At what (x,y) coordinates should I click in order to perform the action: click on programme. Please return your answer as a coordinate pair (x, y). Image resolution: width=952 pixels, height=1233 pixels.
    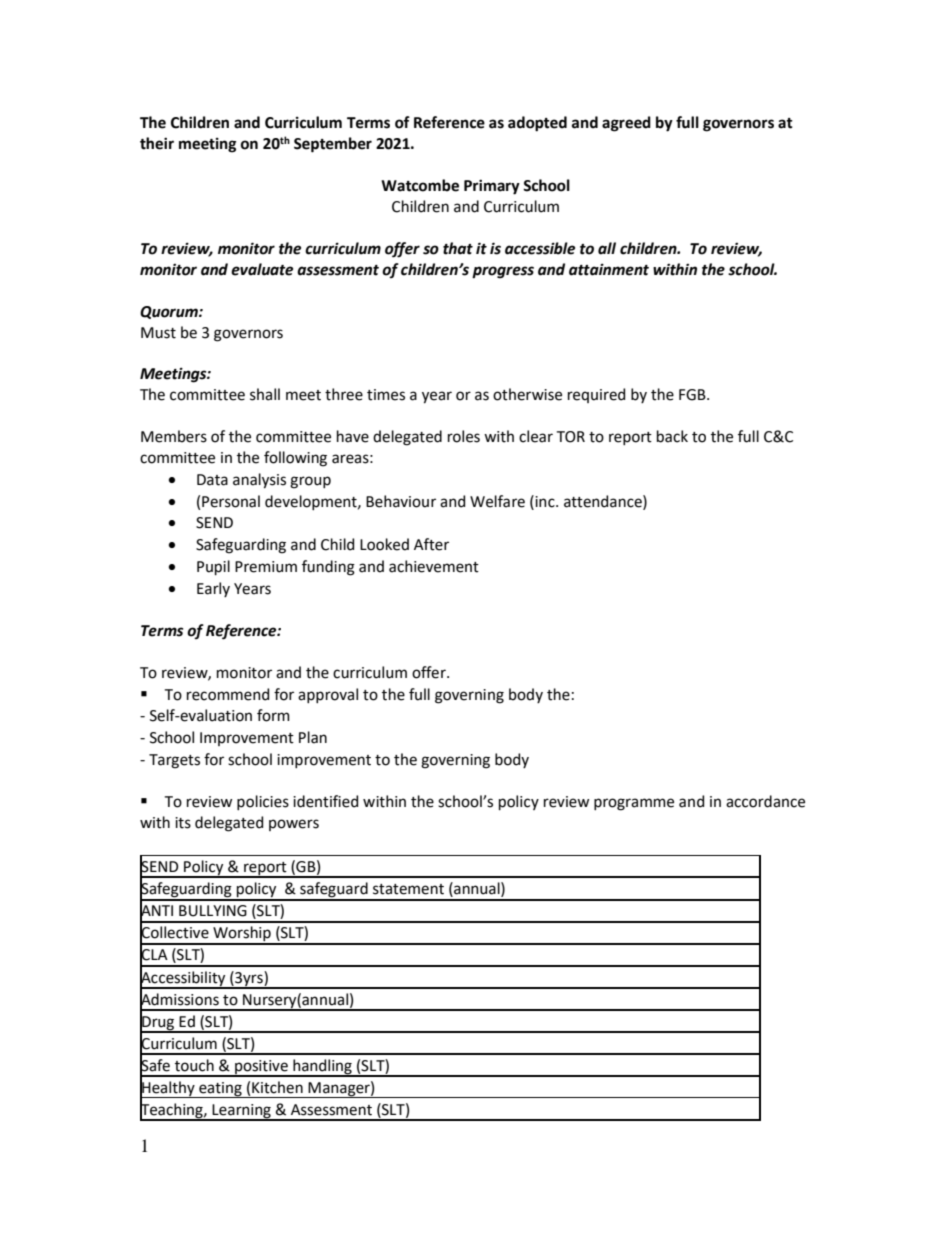
    Looking at the image, I should click on (634, 804).
